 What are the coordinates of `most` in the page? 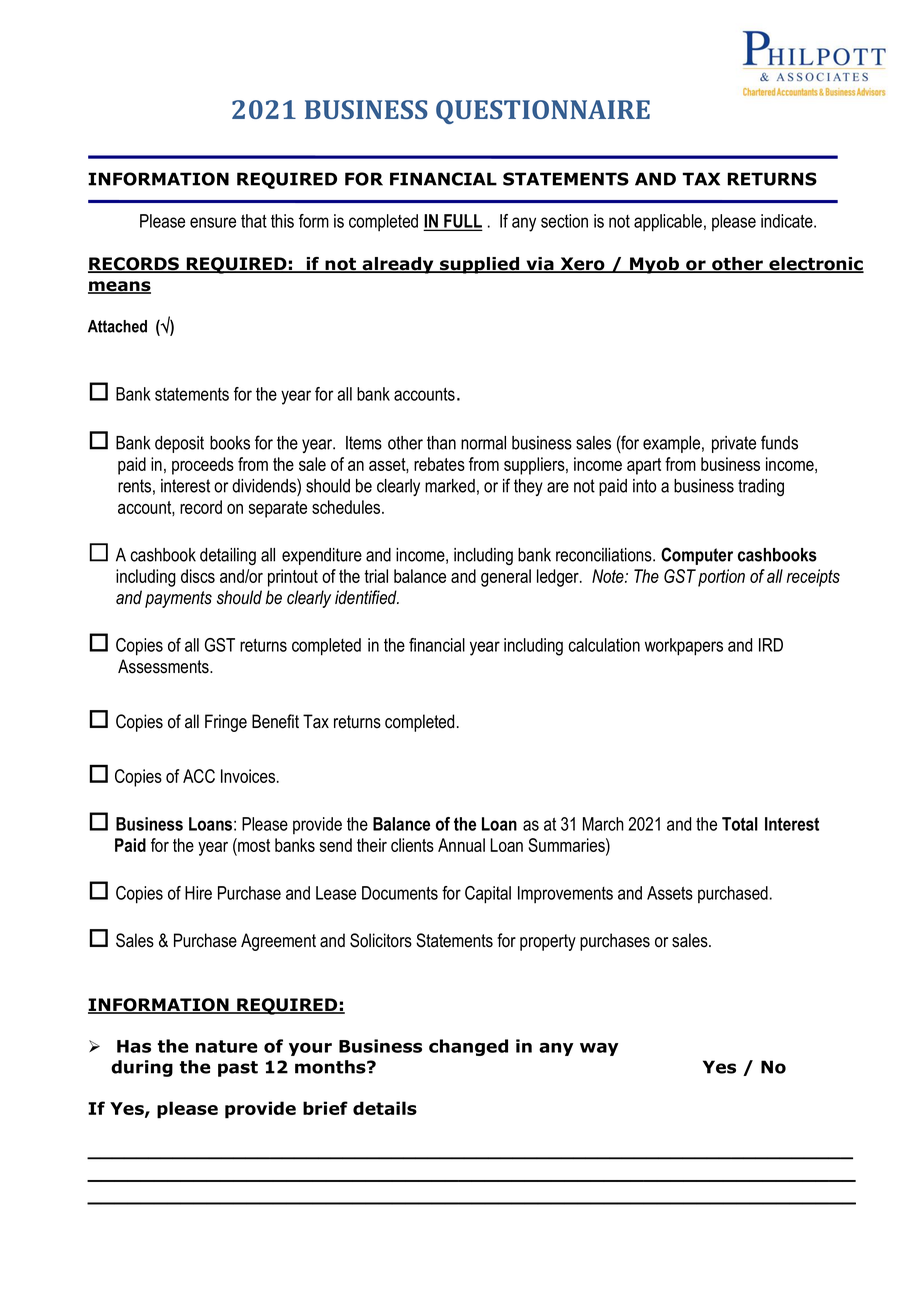 It's located at (253, 845).
